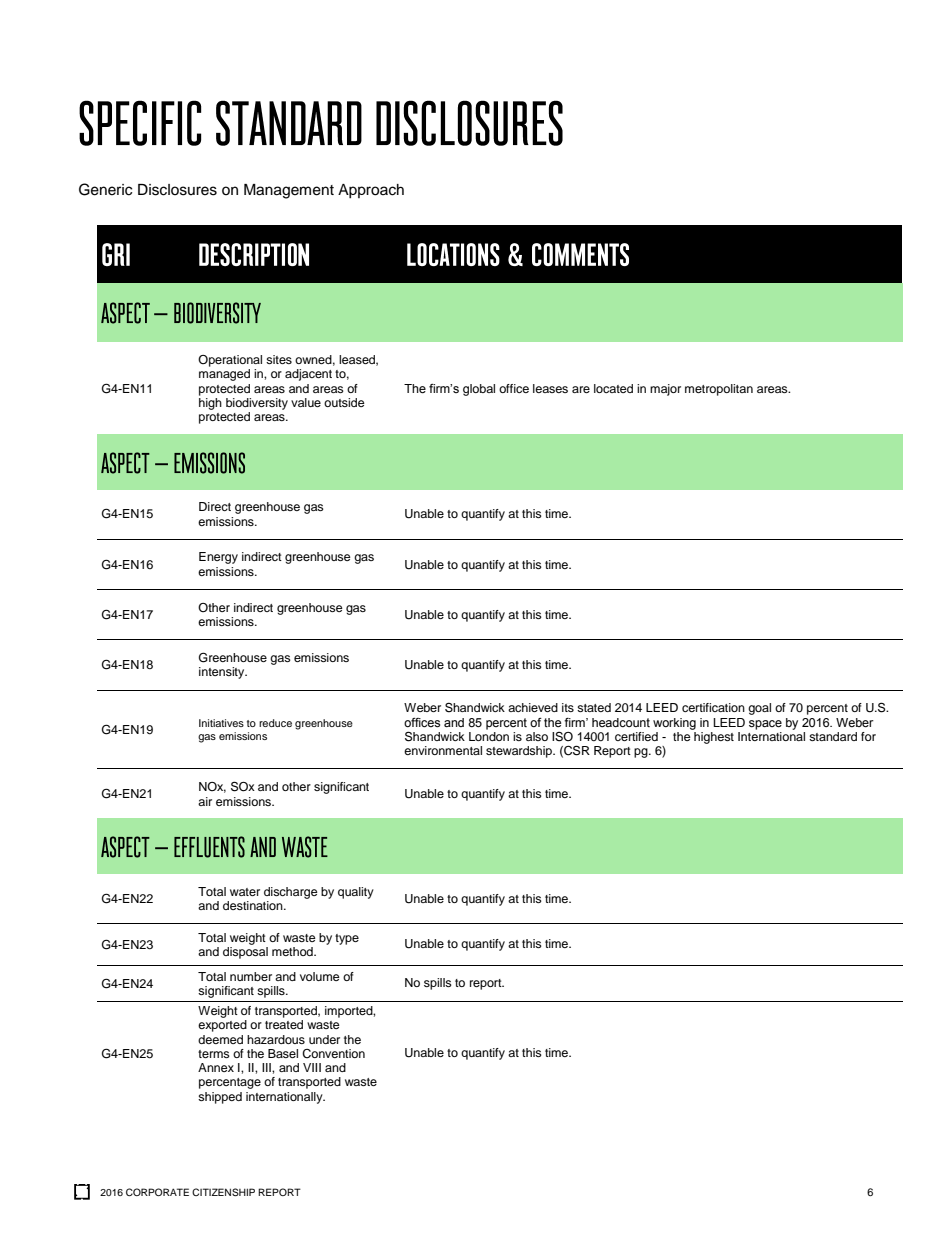  What do you see at coordinates (665, 390) in the page?
I see `major` at bounding box center [665, 390].
